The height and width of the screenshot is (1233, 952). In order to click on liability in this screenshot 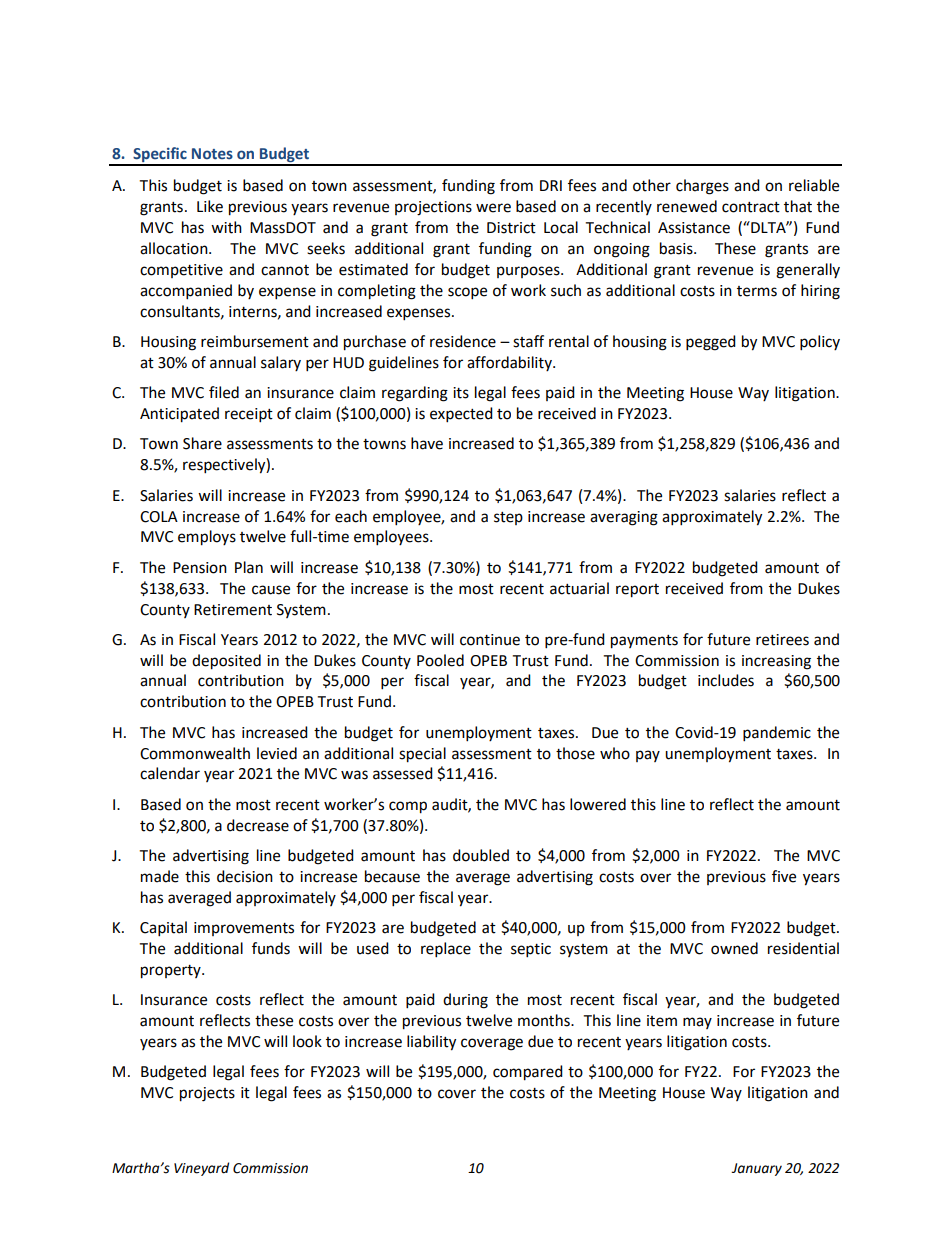, I will do `click(431, 1043)`.
